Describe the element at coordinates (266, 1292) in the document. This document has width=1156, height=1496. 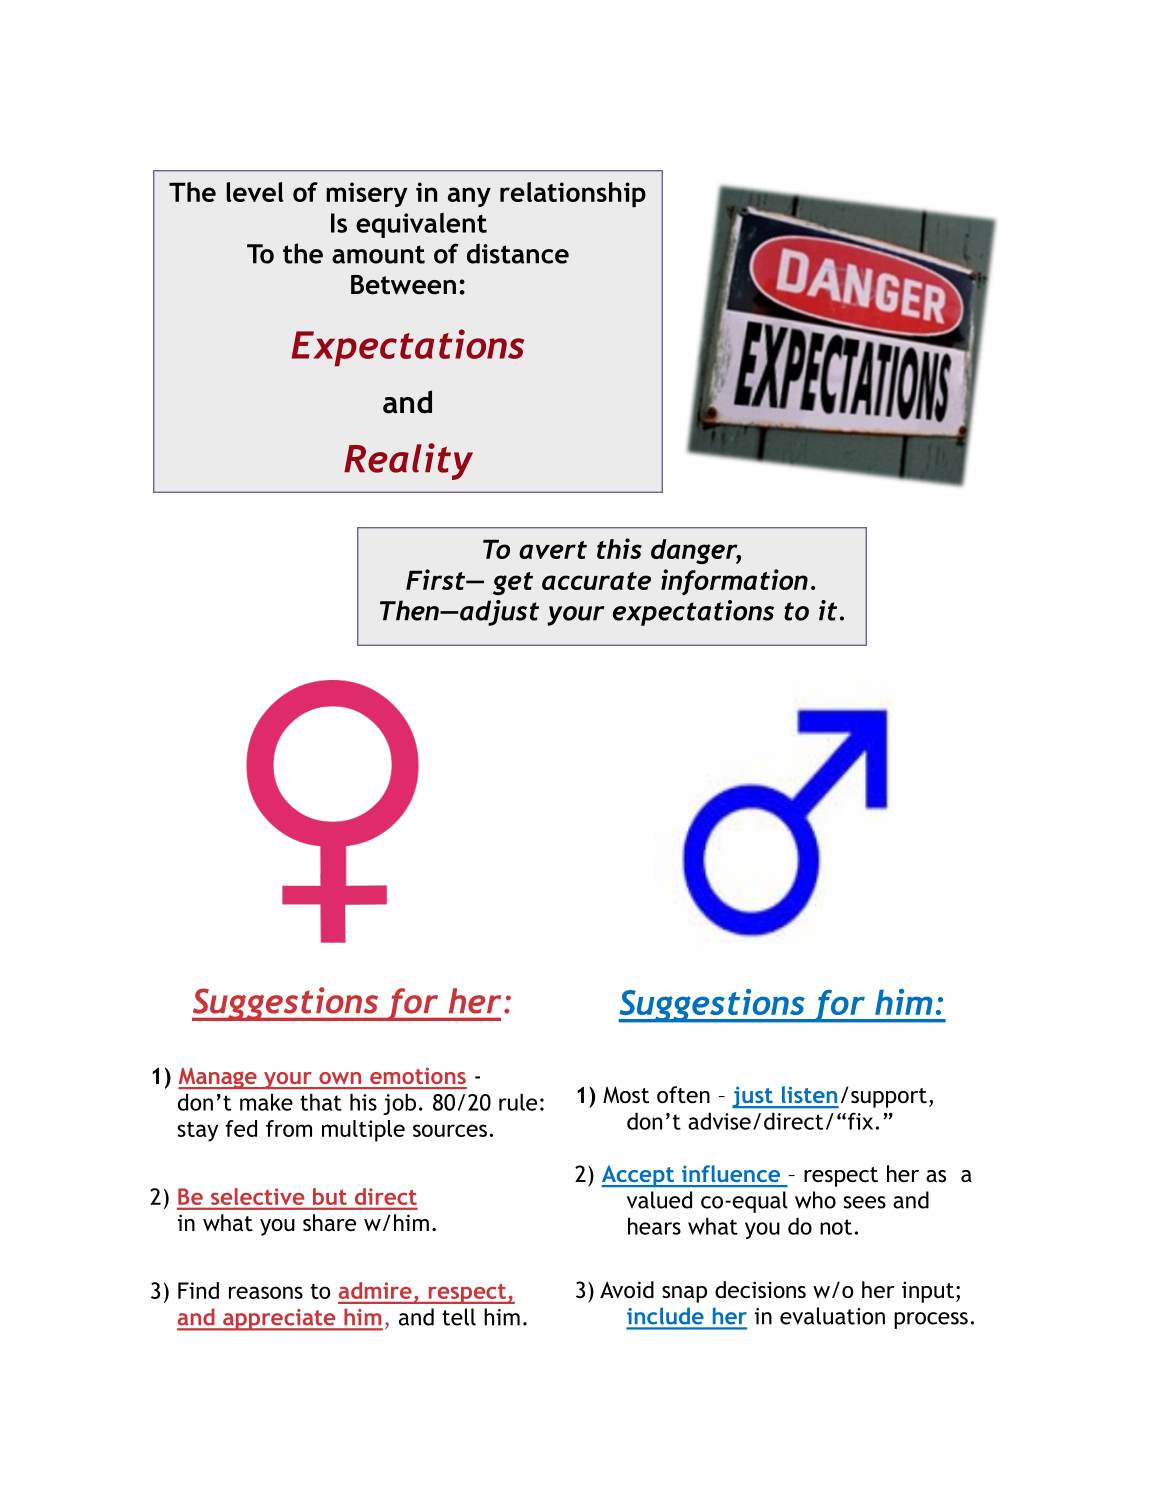
I see `reasons` at that location.
